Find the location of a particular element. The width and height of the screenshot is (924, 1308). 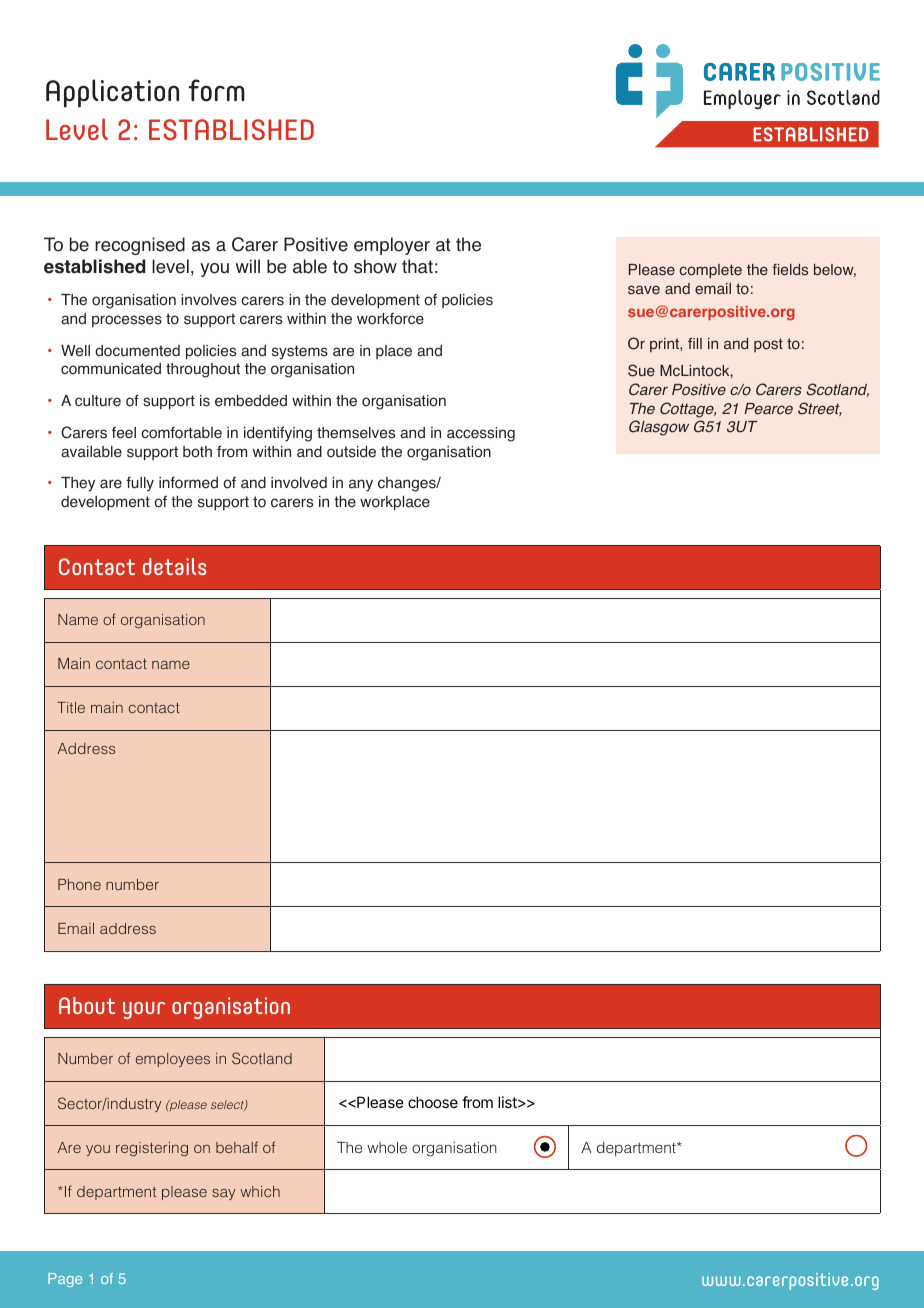

your is located at coordinates (144, 1010).
